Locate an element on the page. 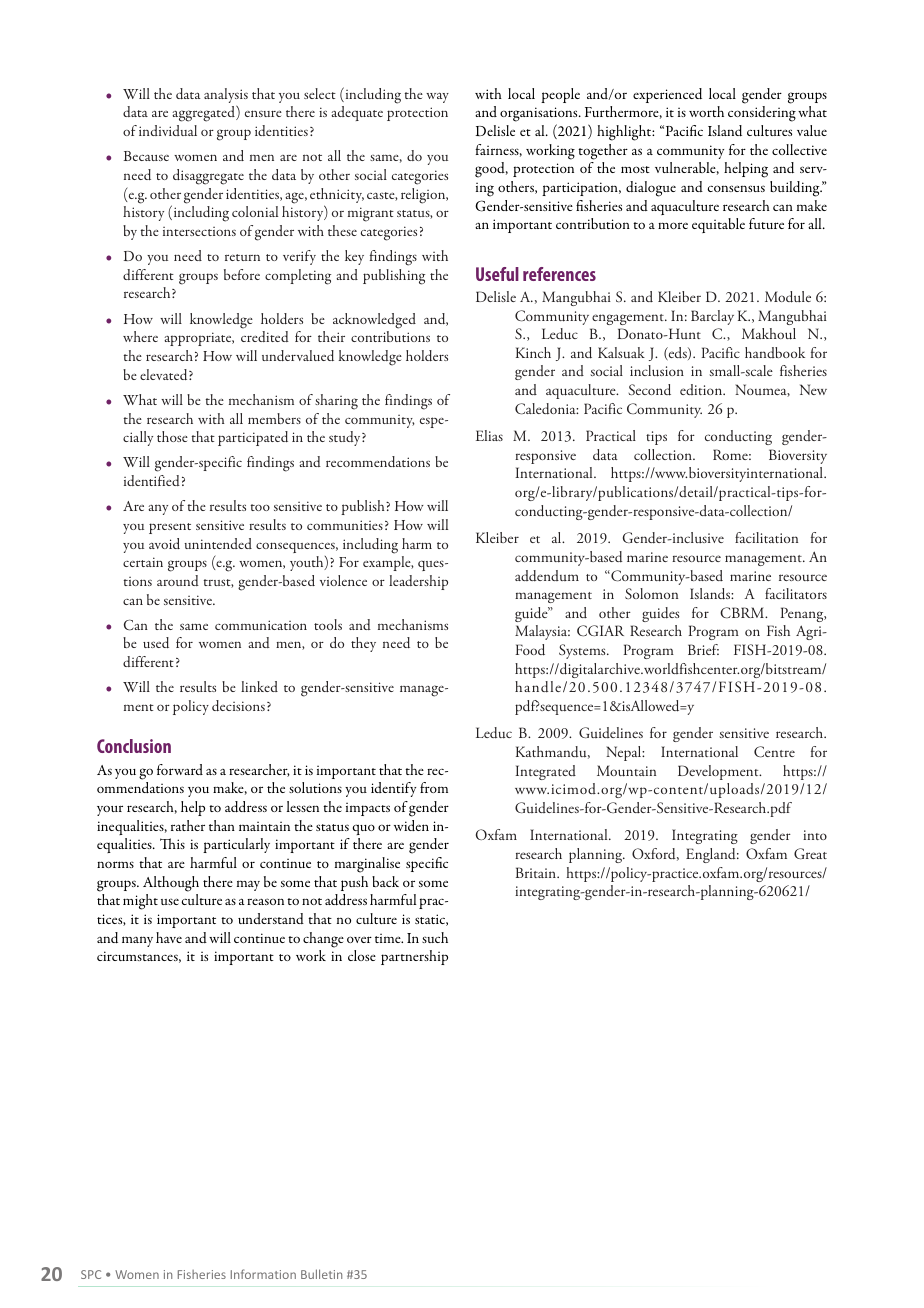 This image has height=1308, width=924. individual is located at coordinates (168, 130).
